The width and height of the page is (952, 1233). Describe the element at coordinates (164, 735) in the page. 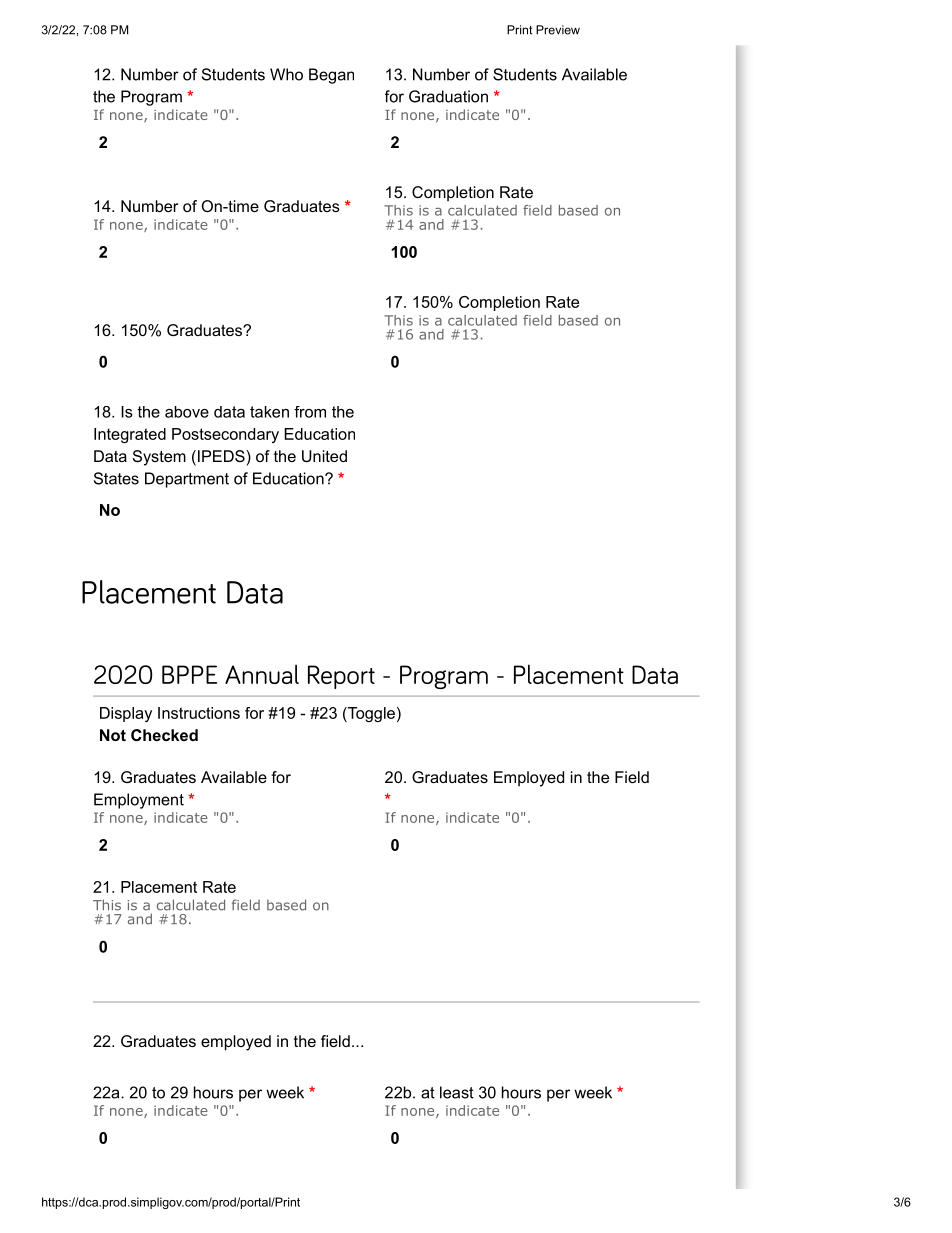

I see `Checked` at that location.
